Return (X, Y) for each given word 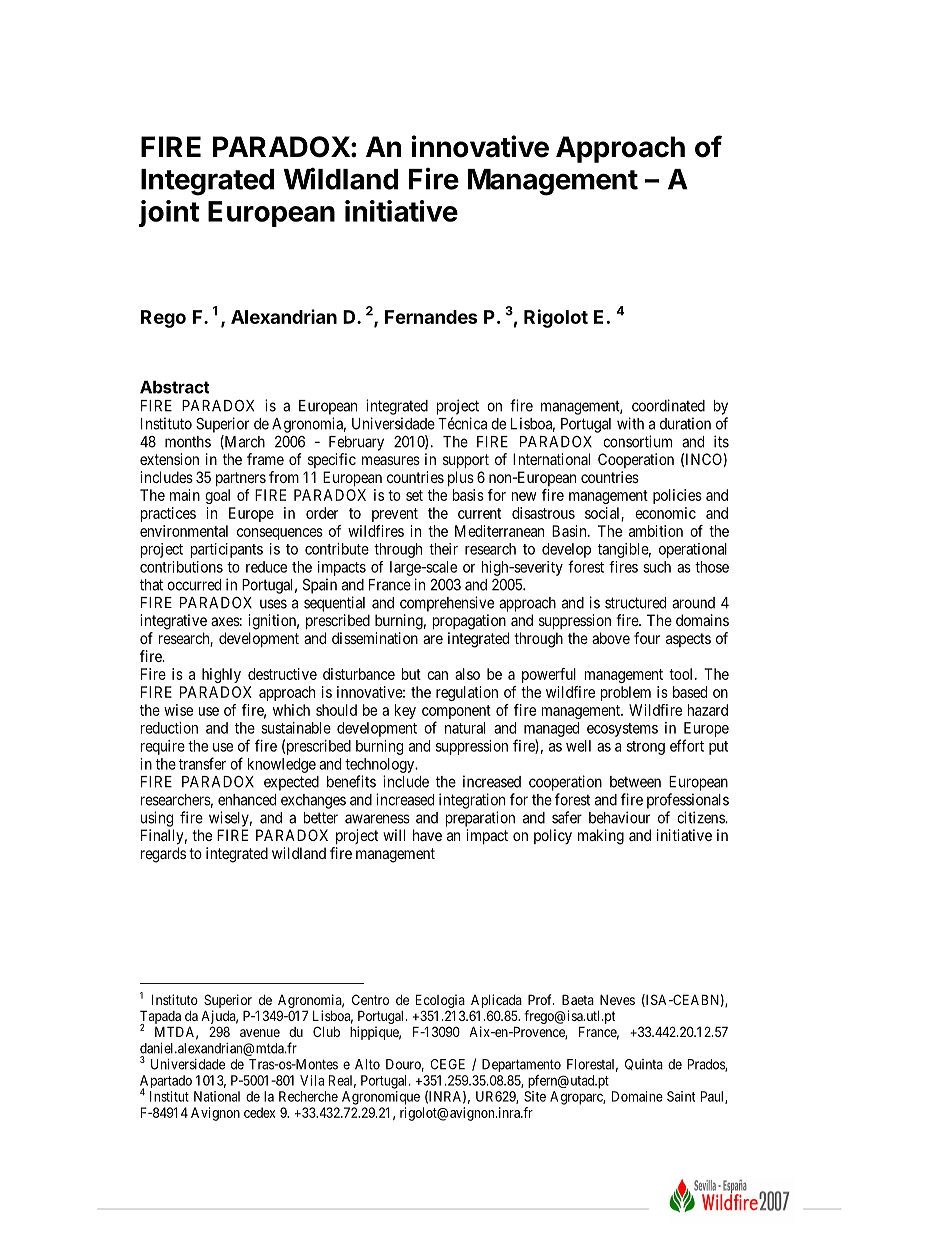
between (635, 782)
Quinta (644, 1064)
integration (472, 801)
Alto (367, 1064)
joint (169, 213)
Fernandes (431, 317)
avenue (260, 1033)
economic (665, 513)
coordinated (668, 405)
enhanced (247, 800)
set (414, 495)
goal (217, 496)
